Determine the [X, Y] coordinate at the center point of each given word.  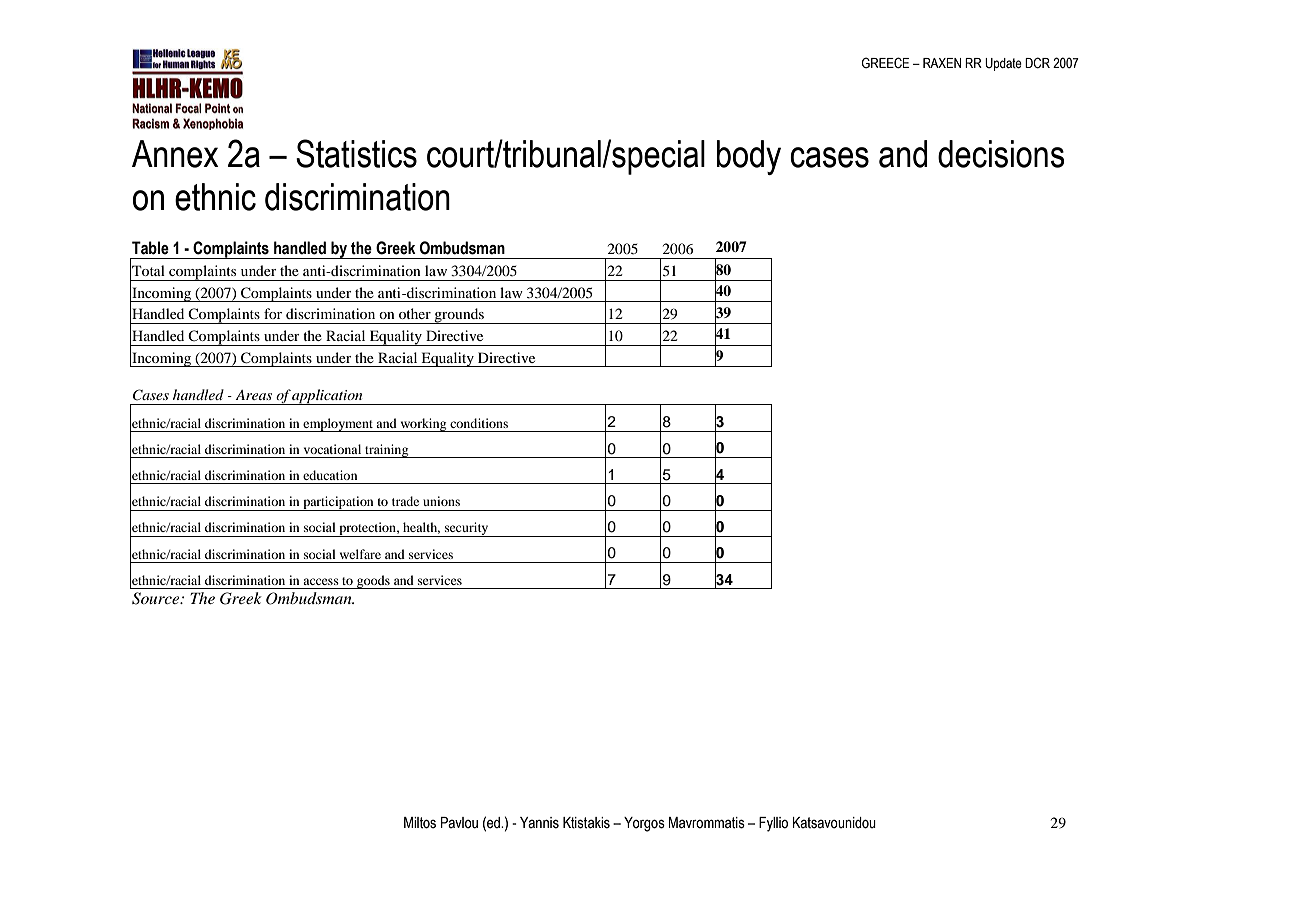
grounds [459, 316]
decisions [1001, 154]
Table [150, 248]
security [467, 529]
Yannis [539, 823]
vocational [332, 449]
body [749, 157]
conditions [479, 423]
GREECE [885, 63]
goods [373, 582]
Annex [175, 154]
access [321, 581]
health [421, 528]
